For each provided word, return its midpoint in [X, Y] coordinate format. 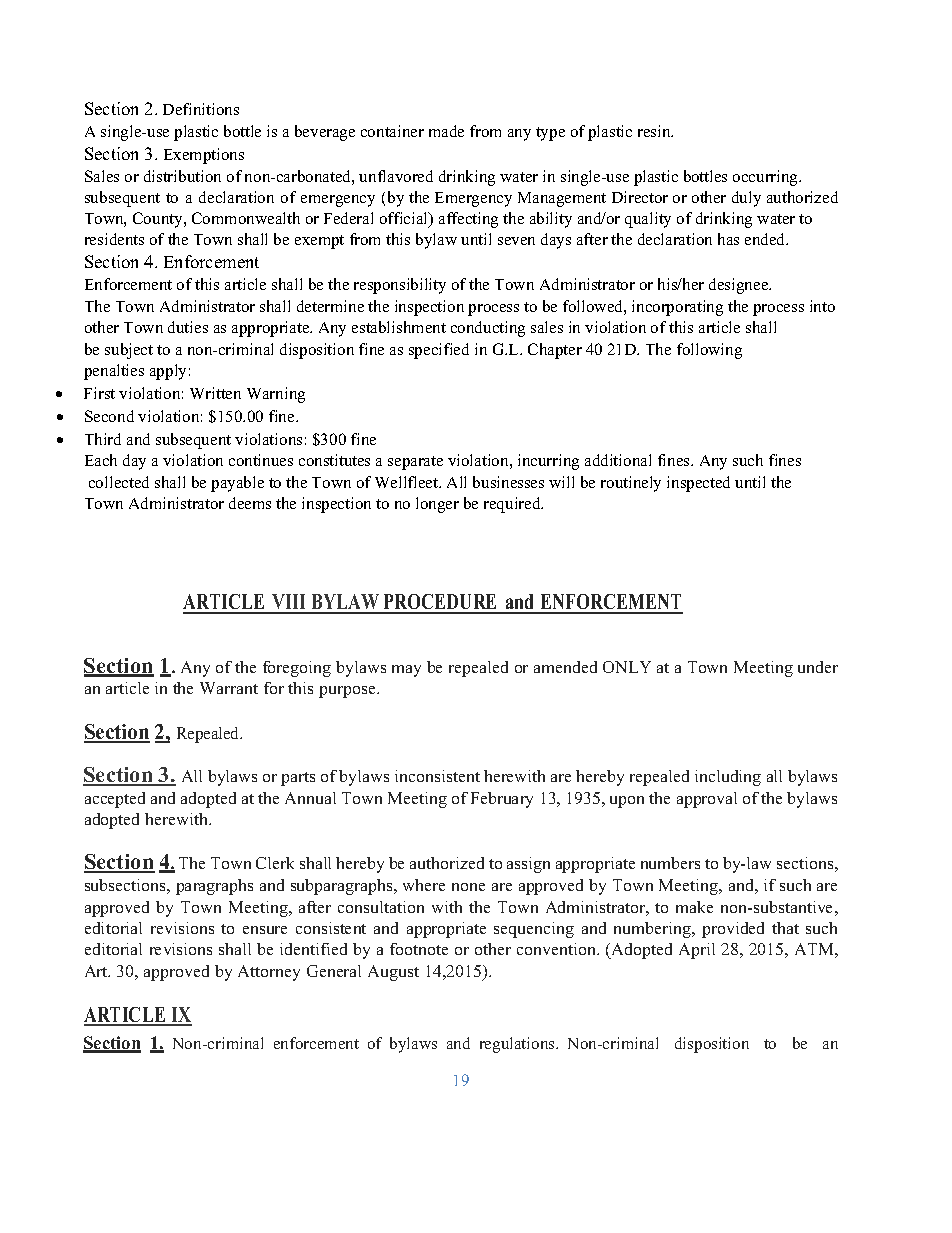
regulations [518, 1045]
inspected [698, 484]
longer [437, 505]
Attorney [269, 973]
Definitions [201, 109]
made [446, 131]
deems [250, 503]
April [697, 951]
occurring [767, 178]
